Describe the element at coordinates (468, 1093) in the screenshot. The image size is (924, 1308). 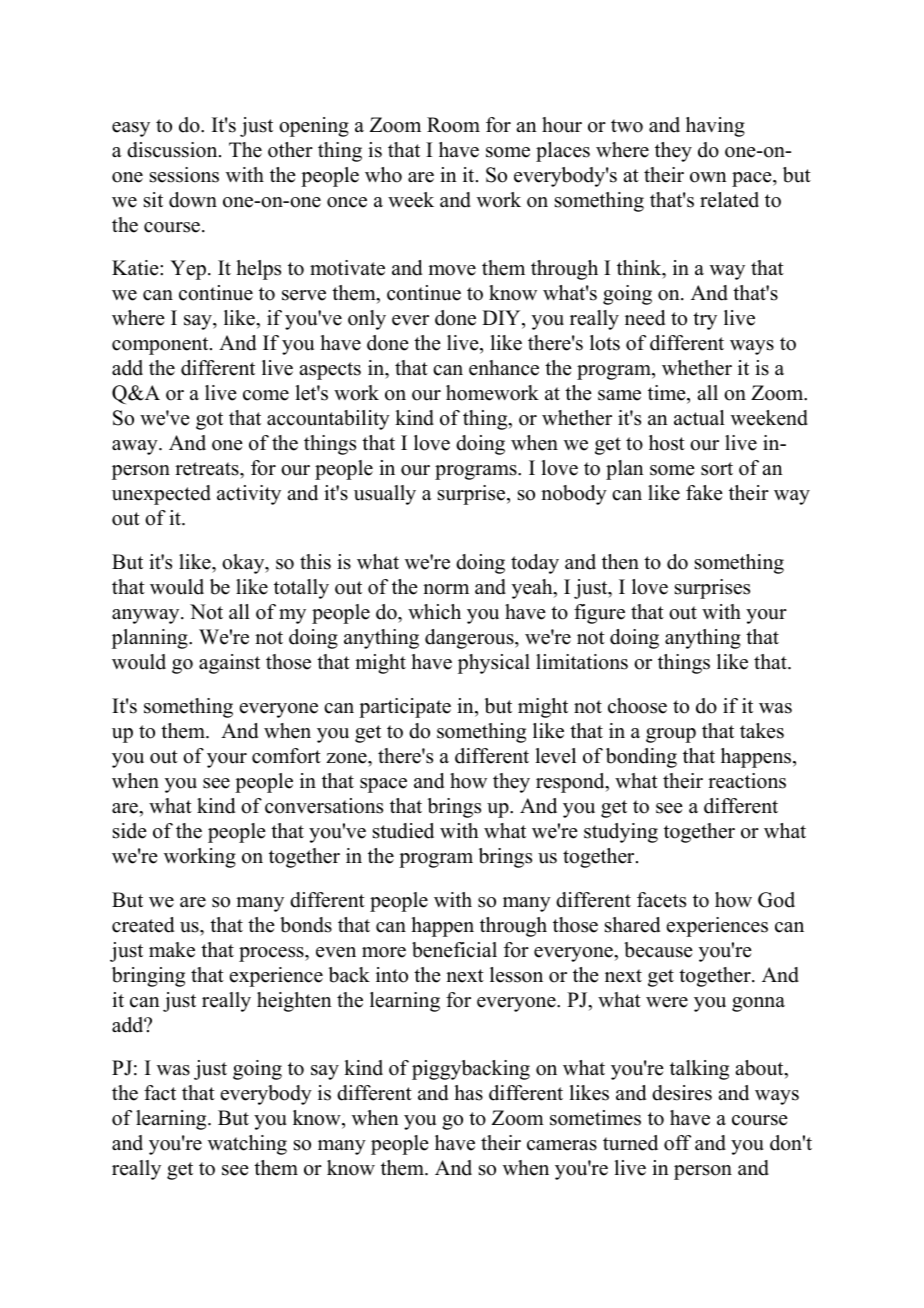
I see `has` at that location.
